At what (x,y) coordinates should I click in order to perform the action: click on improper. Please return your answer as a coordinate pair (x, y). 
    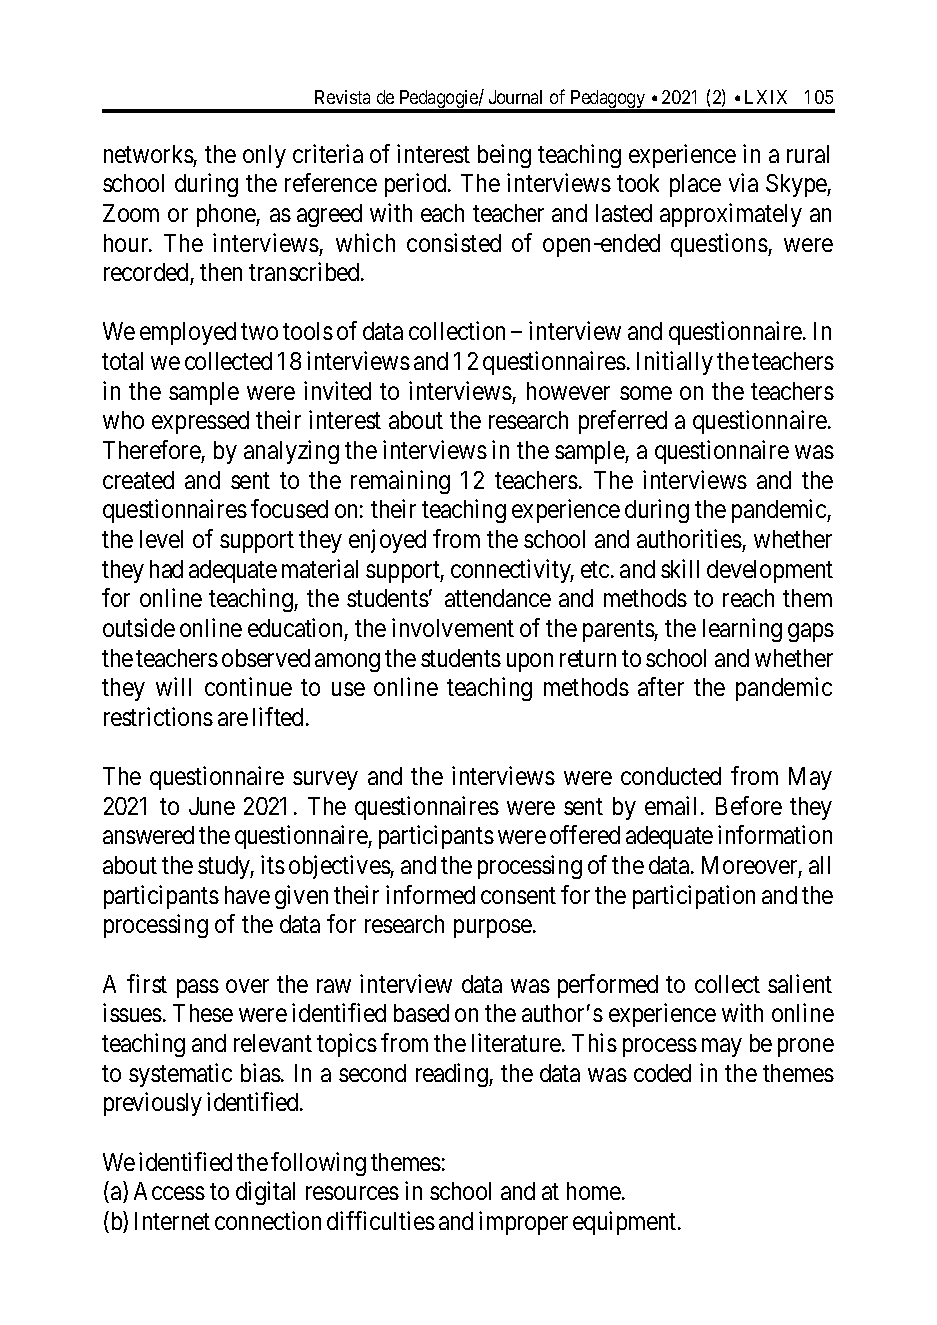
    Looking at the image, I should click on (523, 1223).
